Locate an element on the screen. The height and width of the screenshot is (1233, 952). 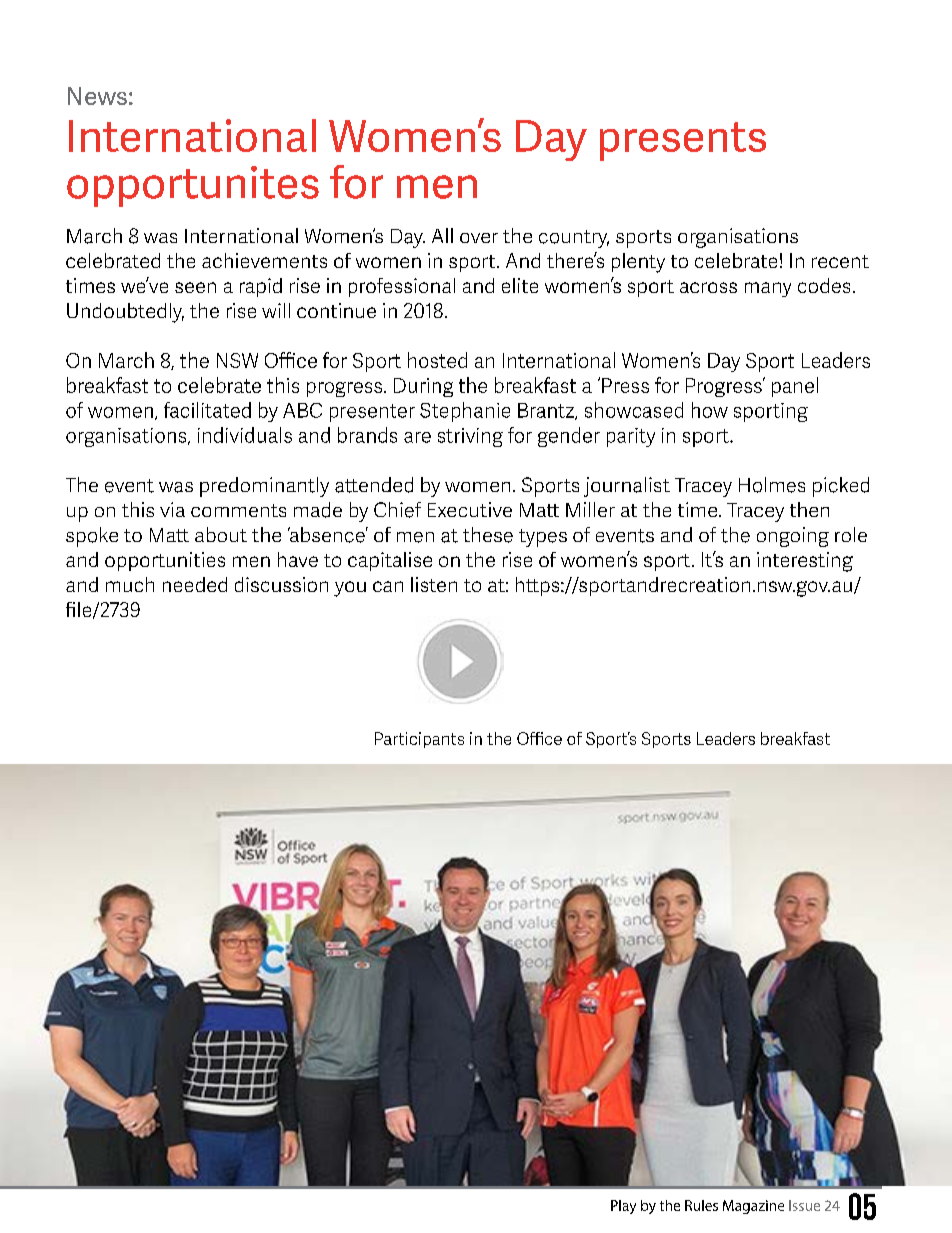
News is located at coordinates (97, 96).
